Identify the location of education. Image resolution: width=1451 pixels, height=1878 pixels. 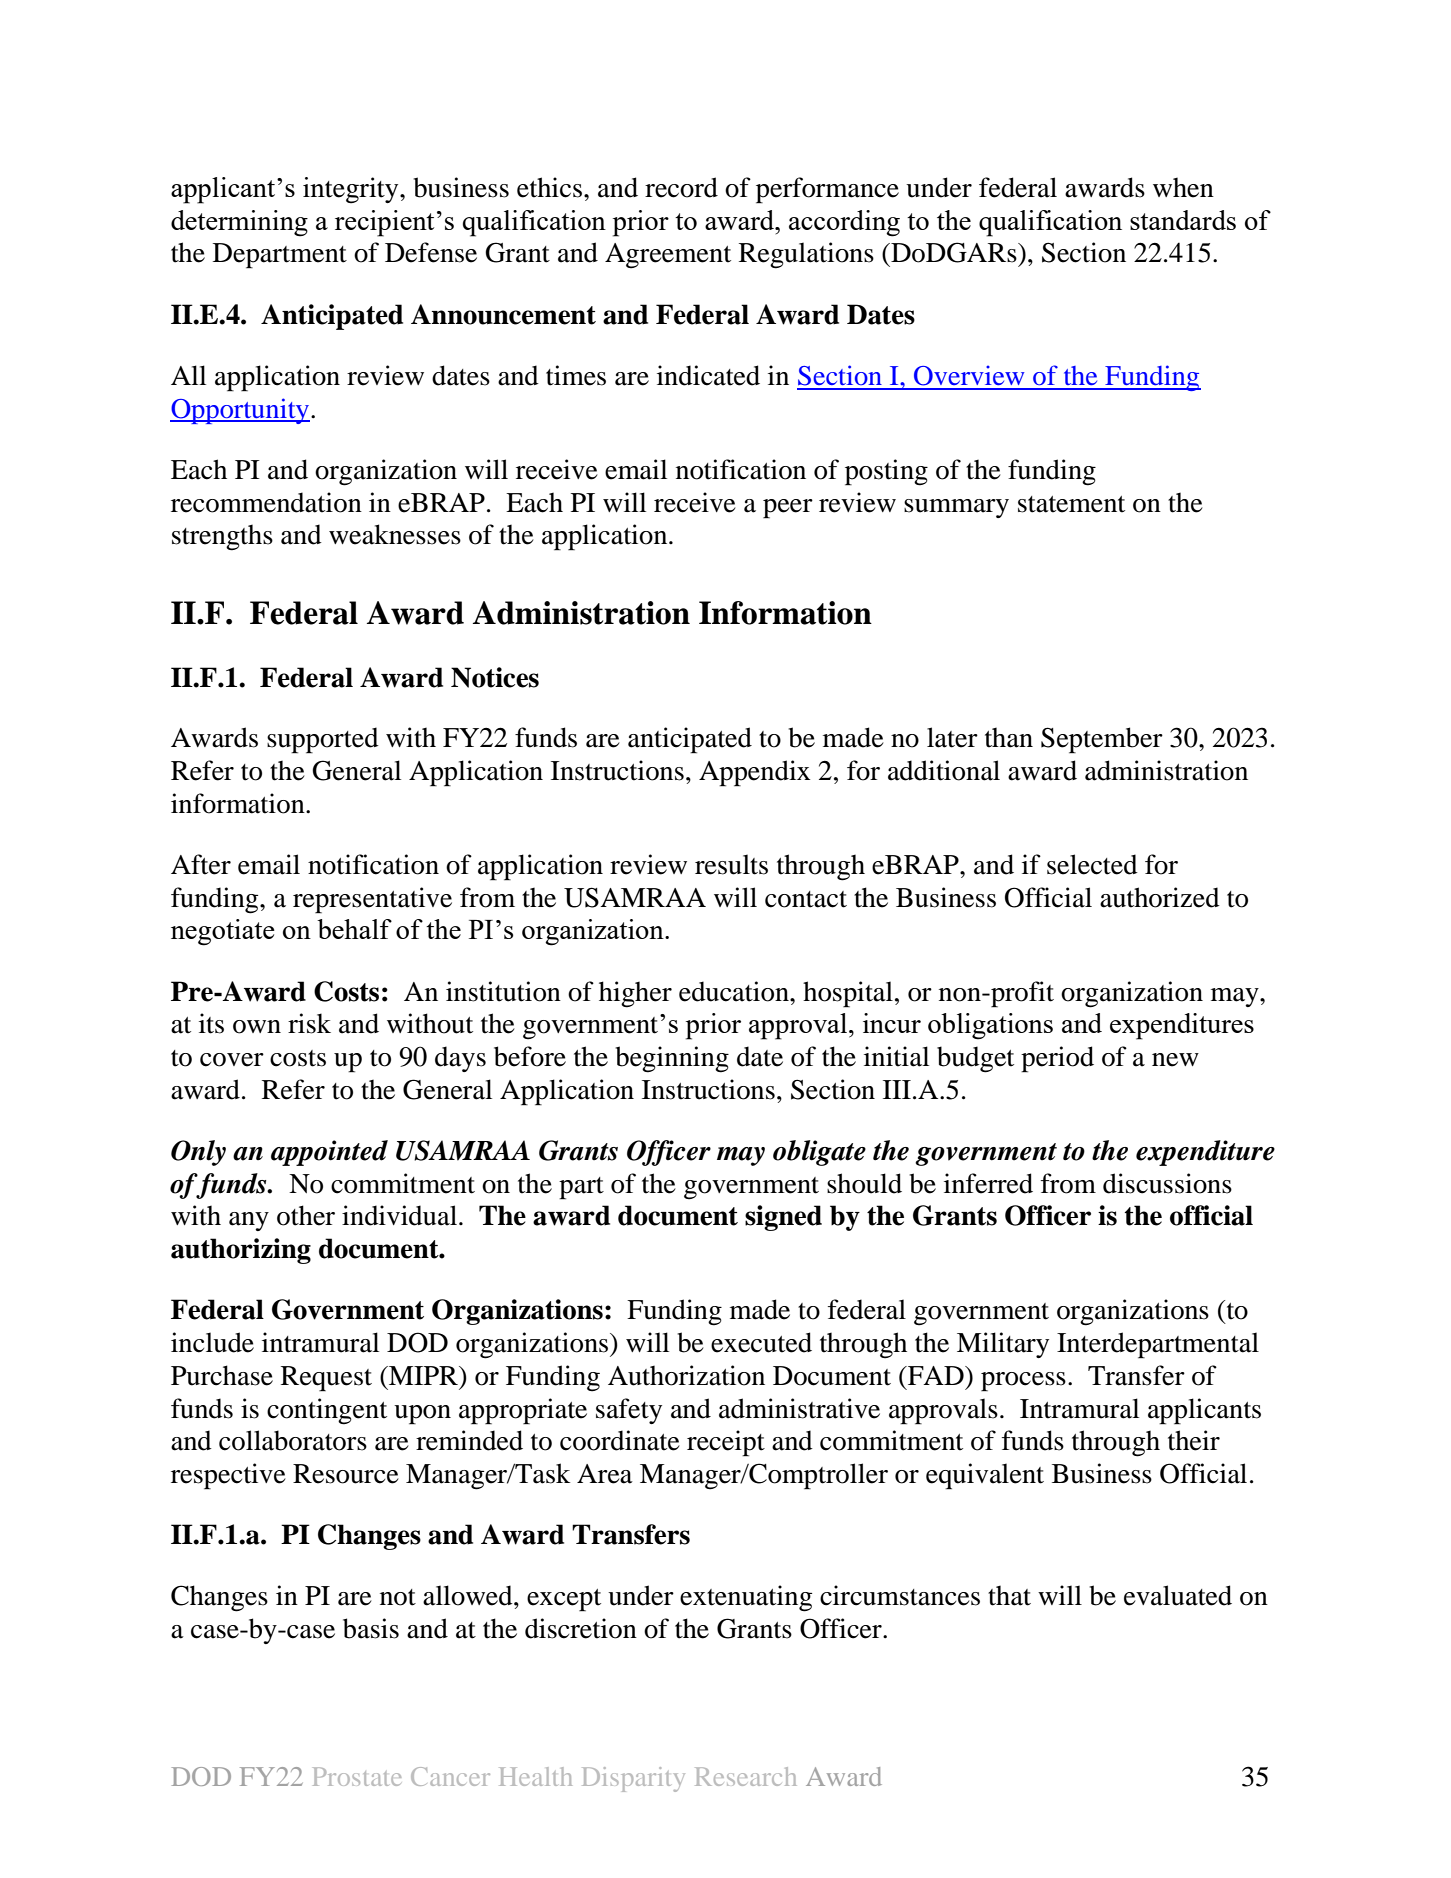
(735, 991).
